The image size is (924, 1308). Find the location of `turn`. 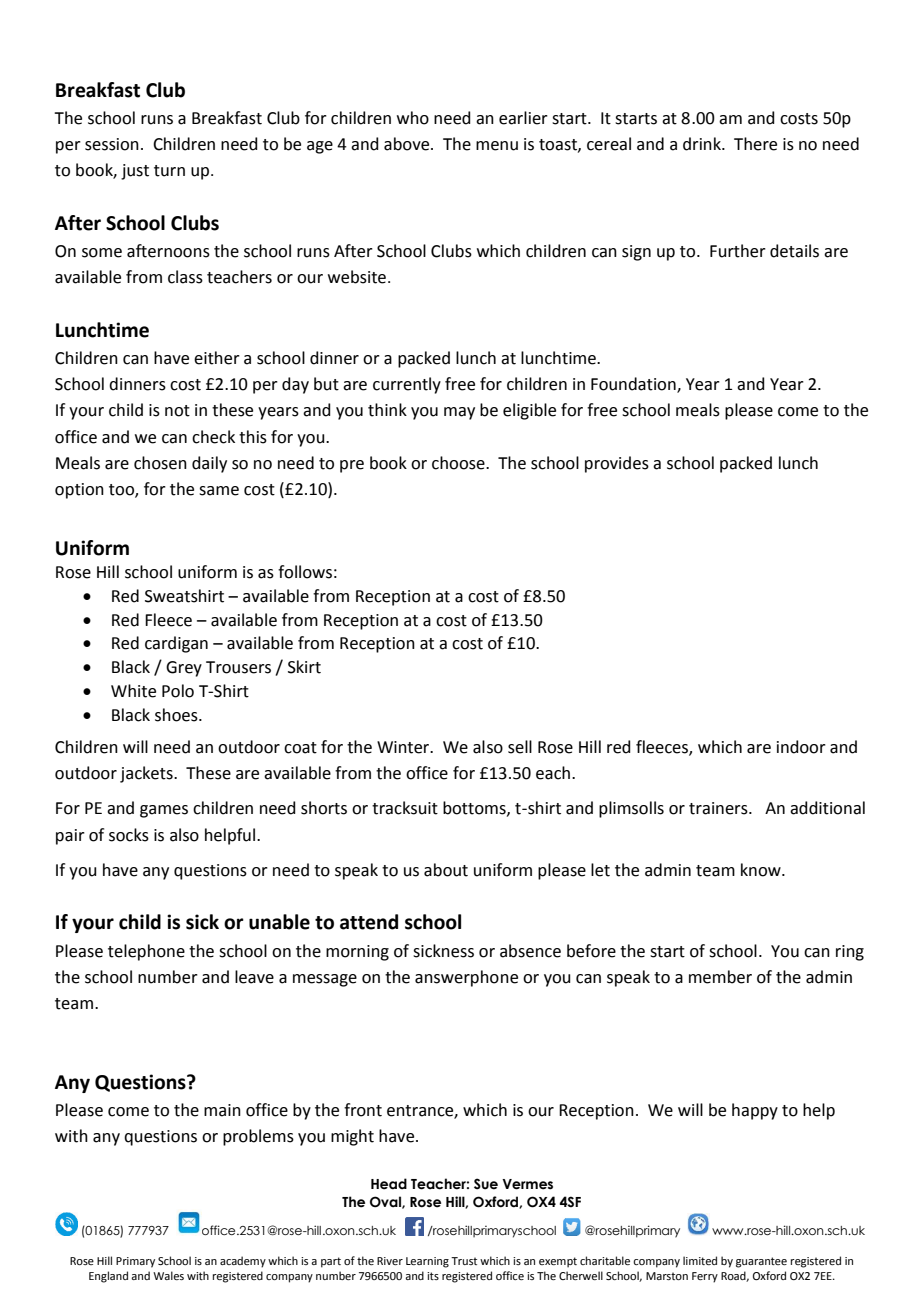

turn is located at coordinates (169, 171).
